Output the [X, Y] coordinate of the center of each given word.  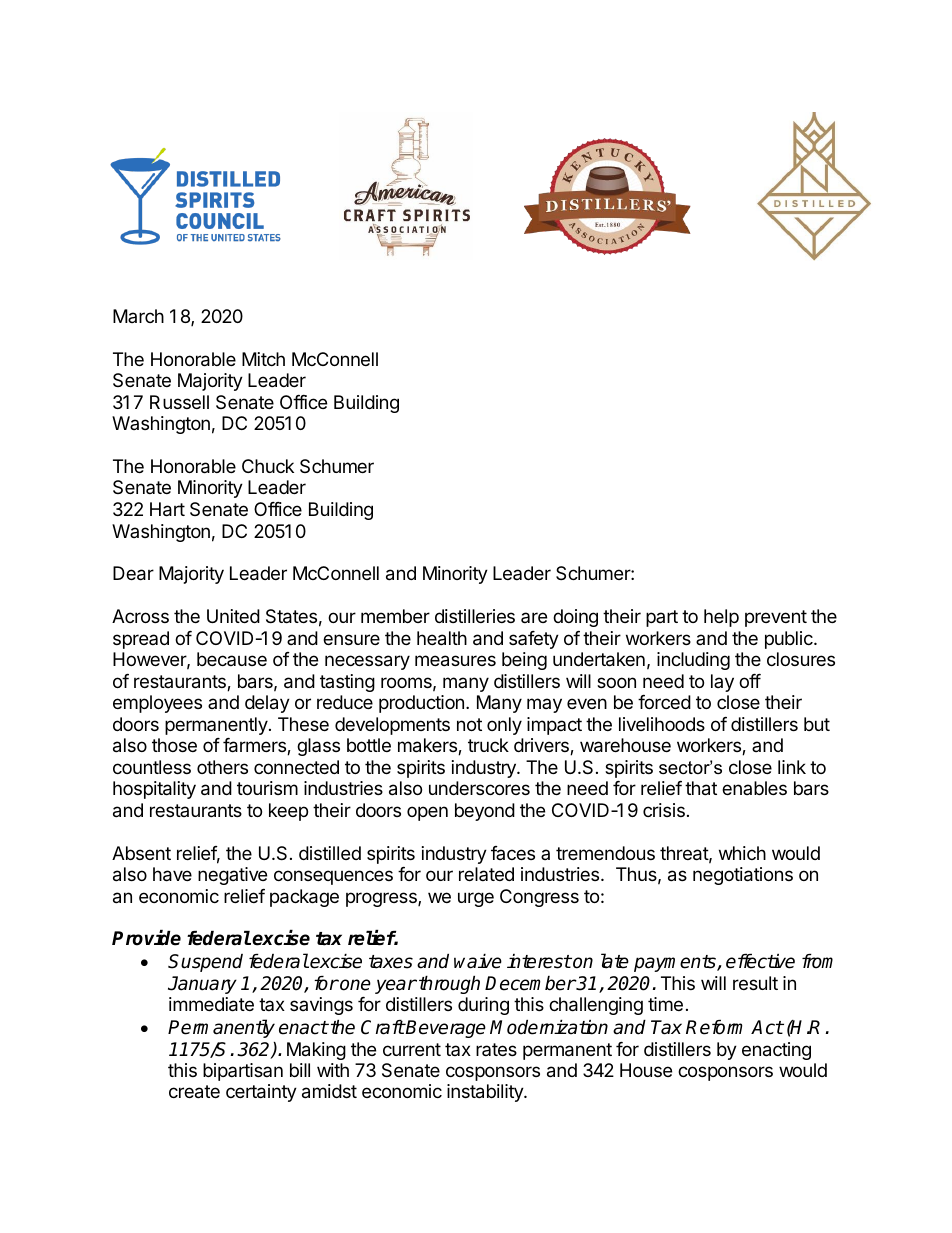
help [721, 618]
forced [664, 702]
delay [267, 704]
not [469, 724]
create [194, 1092]
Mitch [263, 359]
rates [496, 1049]
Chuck [268, 466]
